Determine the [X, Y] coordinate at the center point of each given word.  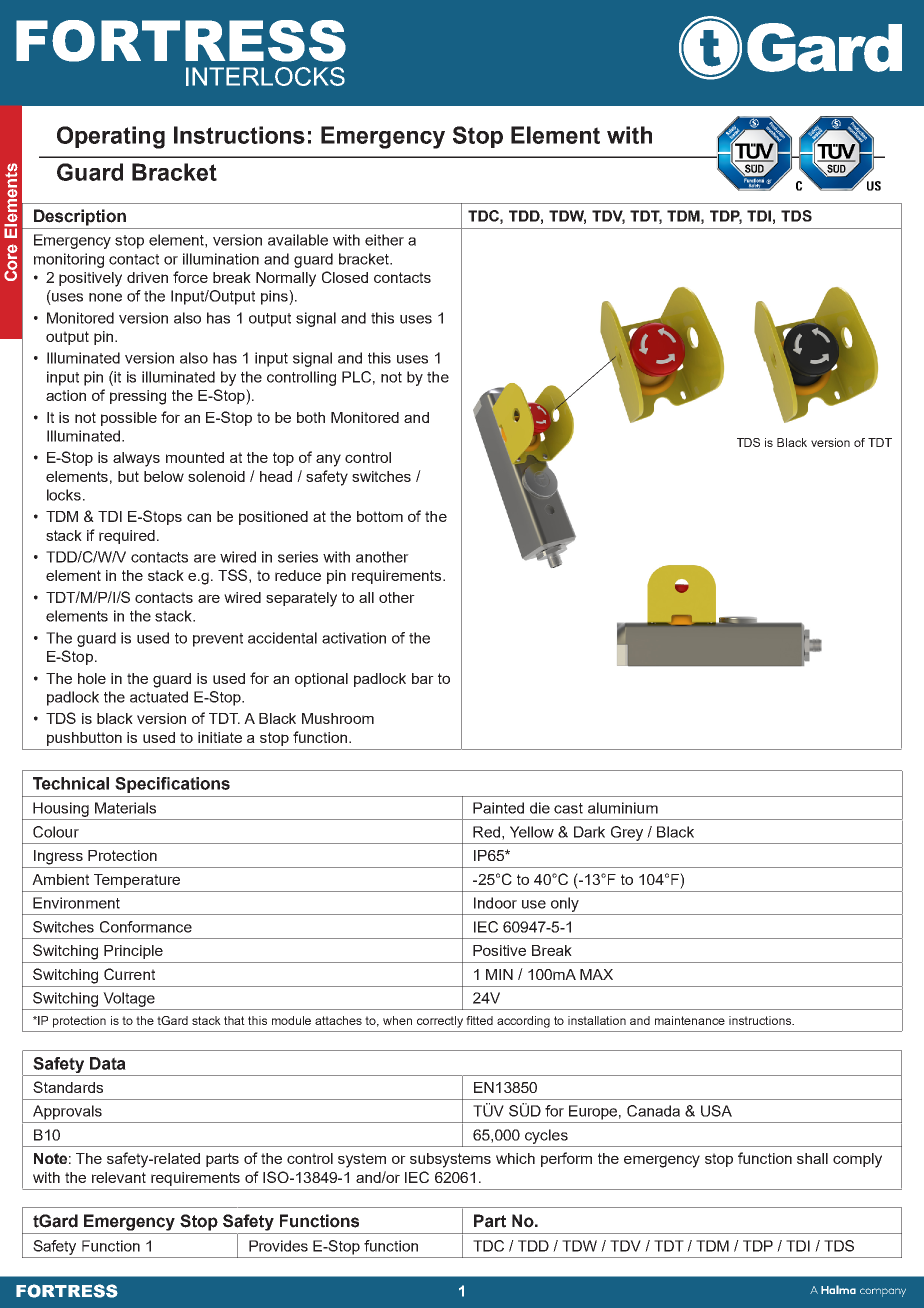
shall [812, 1158]
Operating [111, 137]
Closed [345, 277]
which [515, 1158]
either [384, 240]
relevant [119, 1177]
